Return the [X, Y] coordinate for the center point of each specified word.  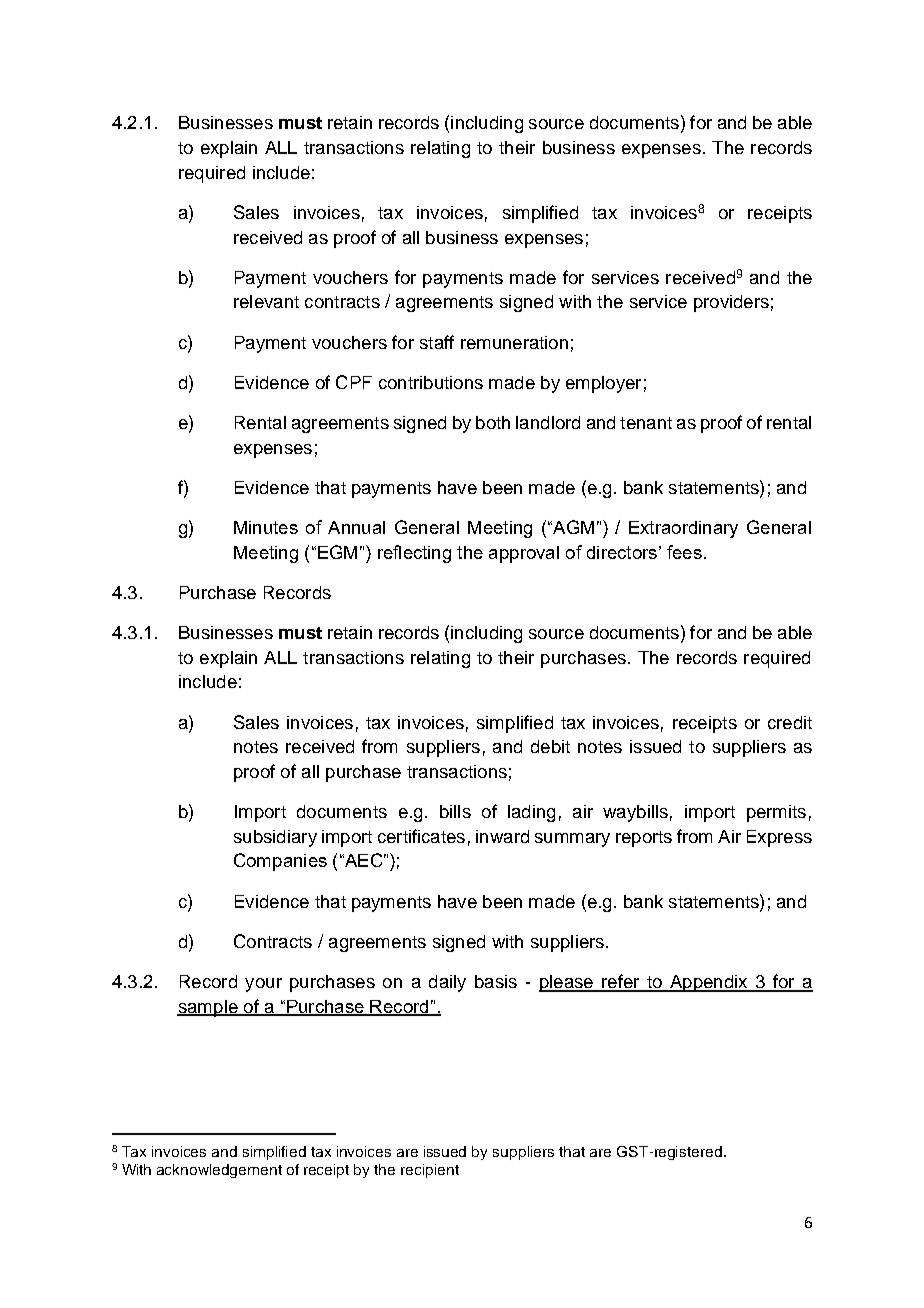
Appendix [709, 983]
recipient [430, 1171]
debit [550, 746]
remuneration [514, 342]
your [263, 985]
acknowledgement [219, 1171]
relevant [266, 301]
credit [790, 722]
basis [496, 981]
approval [524, 554]
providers [731, 303]
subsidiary [275, 838]
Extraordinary [683, 529]
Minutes [266, 527]
